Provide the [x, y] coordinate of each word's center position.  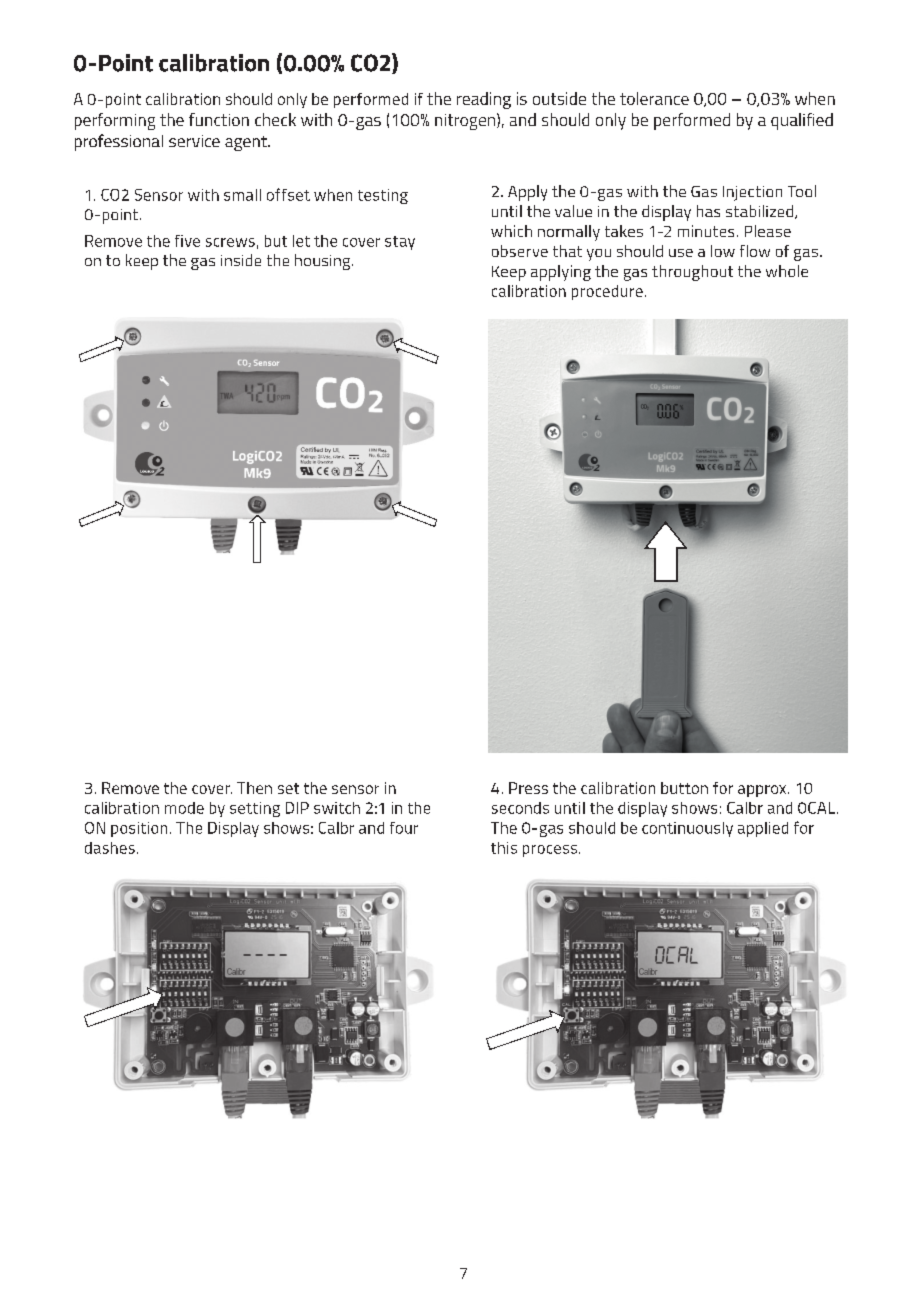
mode [184, 808]
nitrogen [466, 121]
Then [254, 788]
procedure [607, 292]
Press [528, 788]
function [219, 119]
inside [241, 260]
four [404, 828]
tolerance [654, 98]
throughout [692, 273]
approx [763, 791]
